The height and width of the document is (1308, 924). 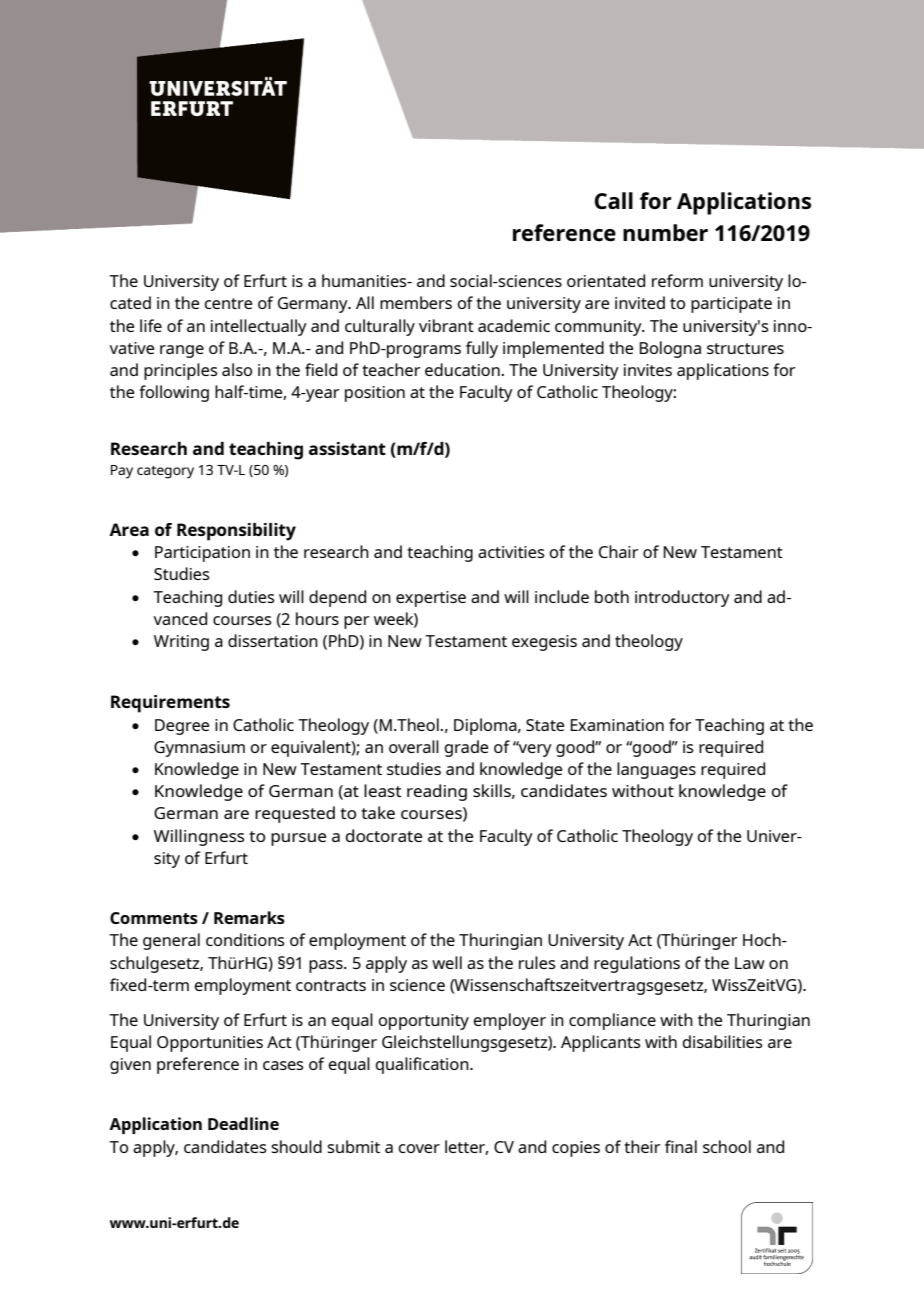 I want to click on centre, so click(x=228, y=303).
